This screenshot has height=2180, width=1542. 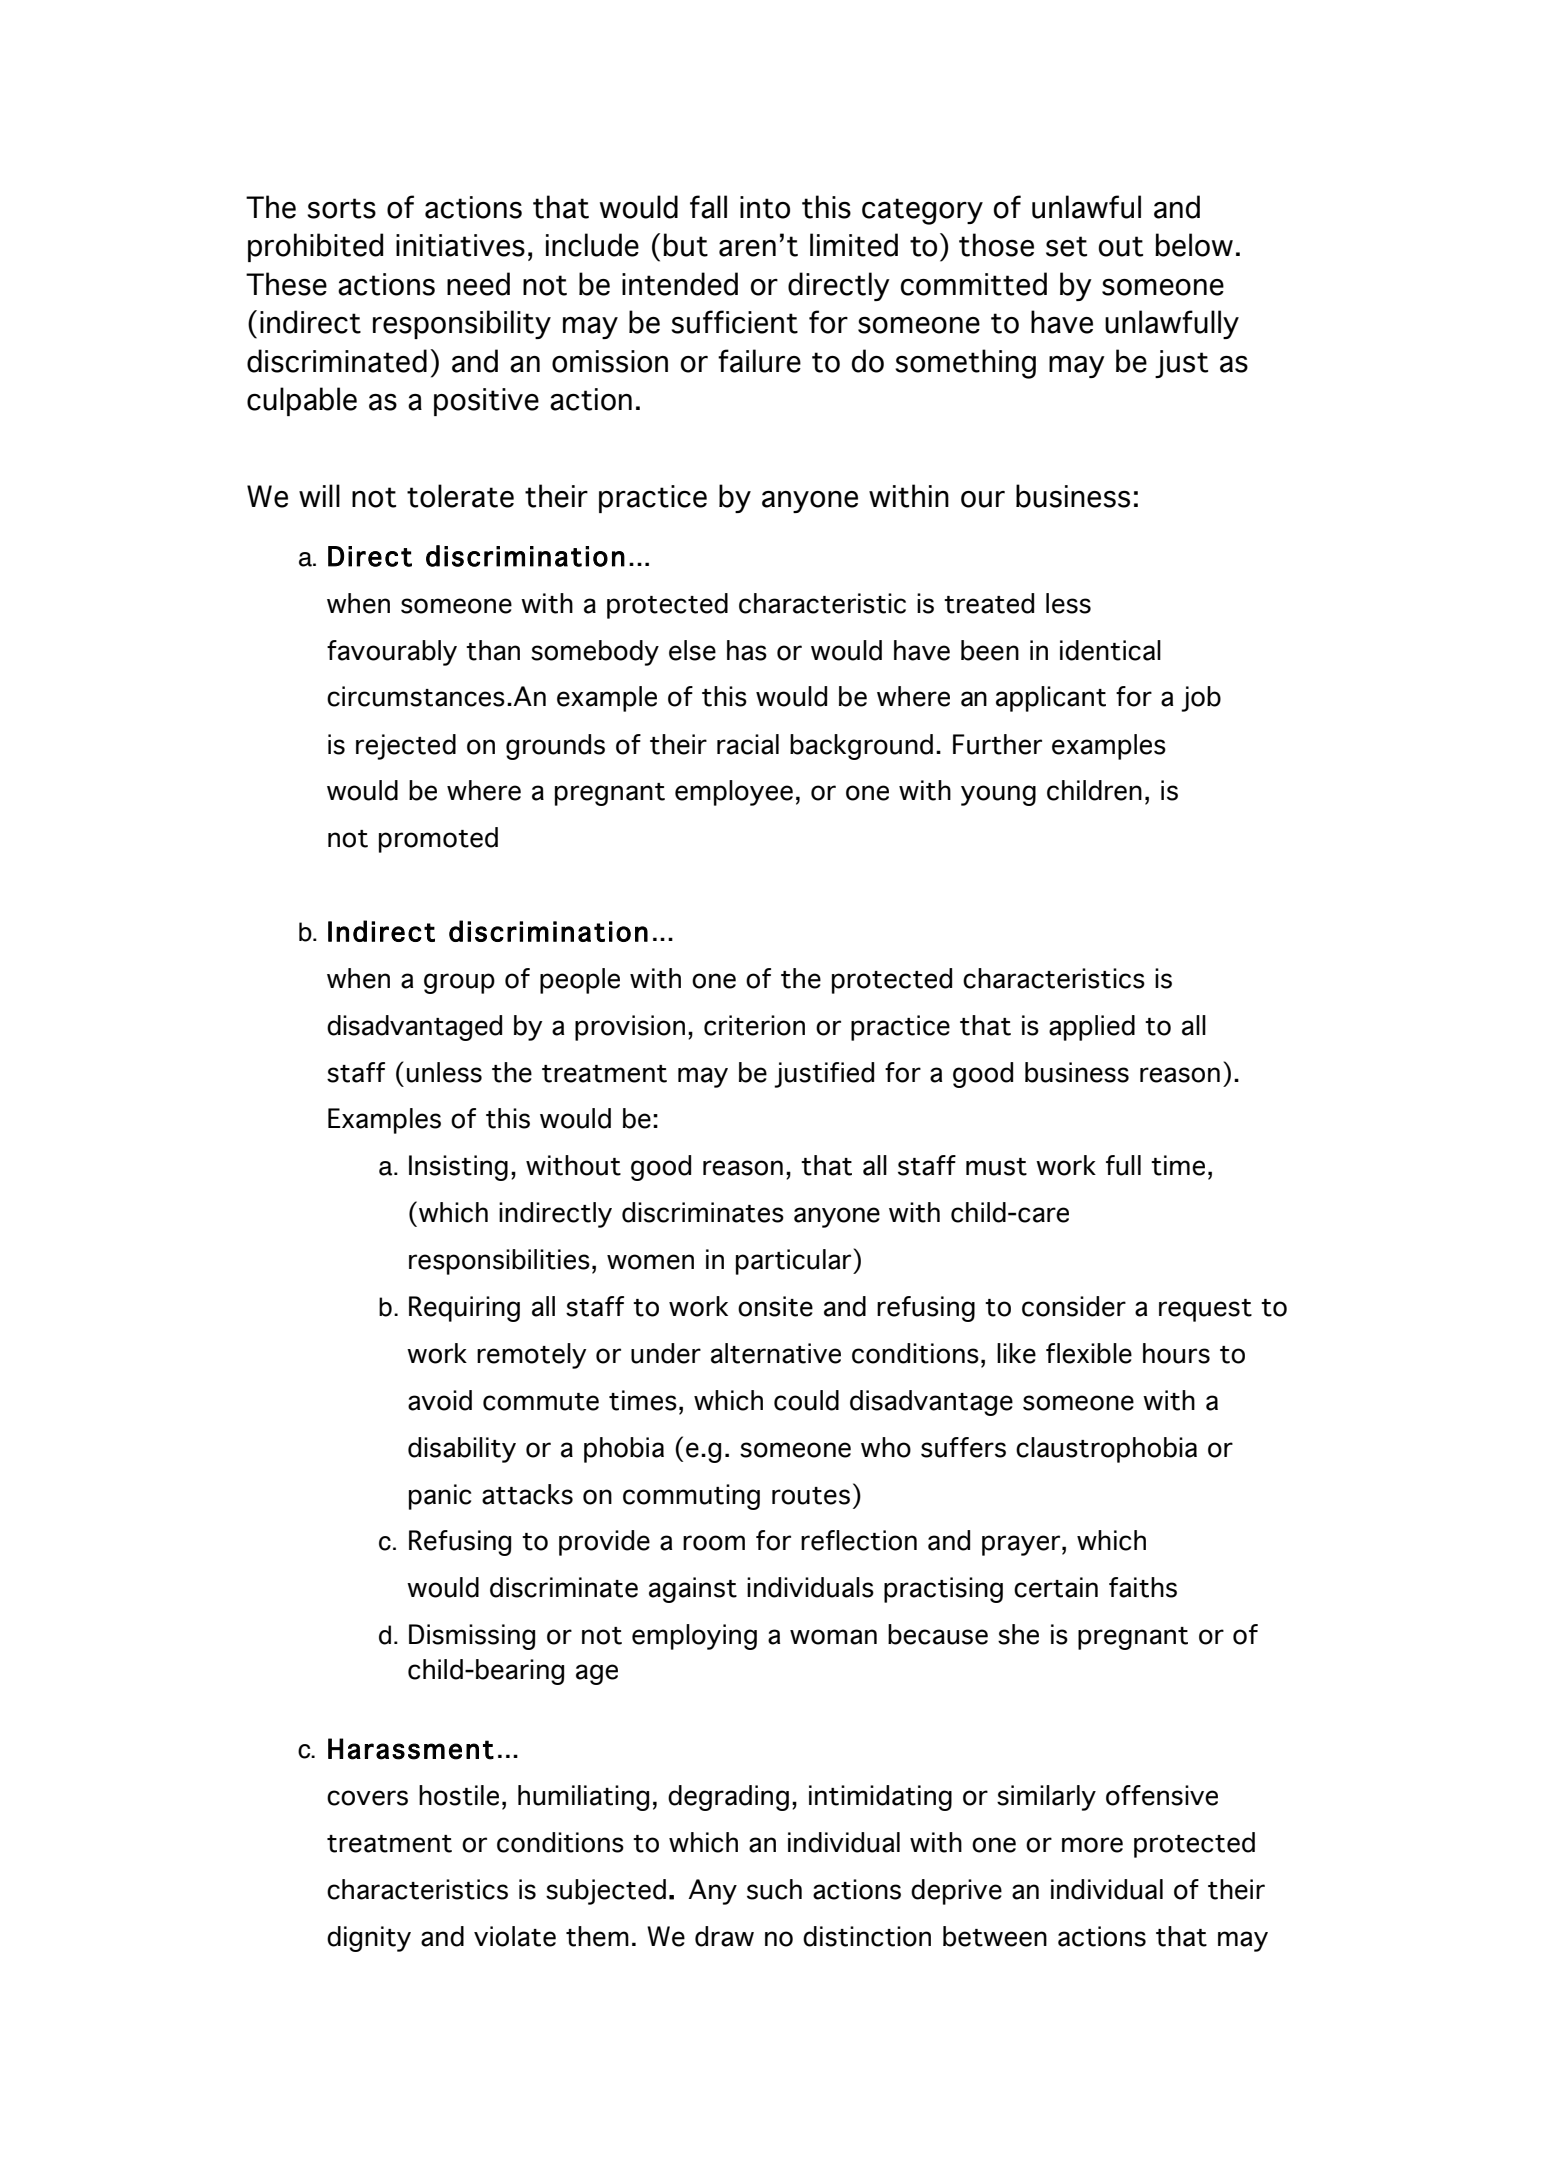 I want to click on set, so click(x=1066, y=246).
